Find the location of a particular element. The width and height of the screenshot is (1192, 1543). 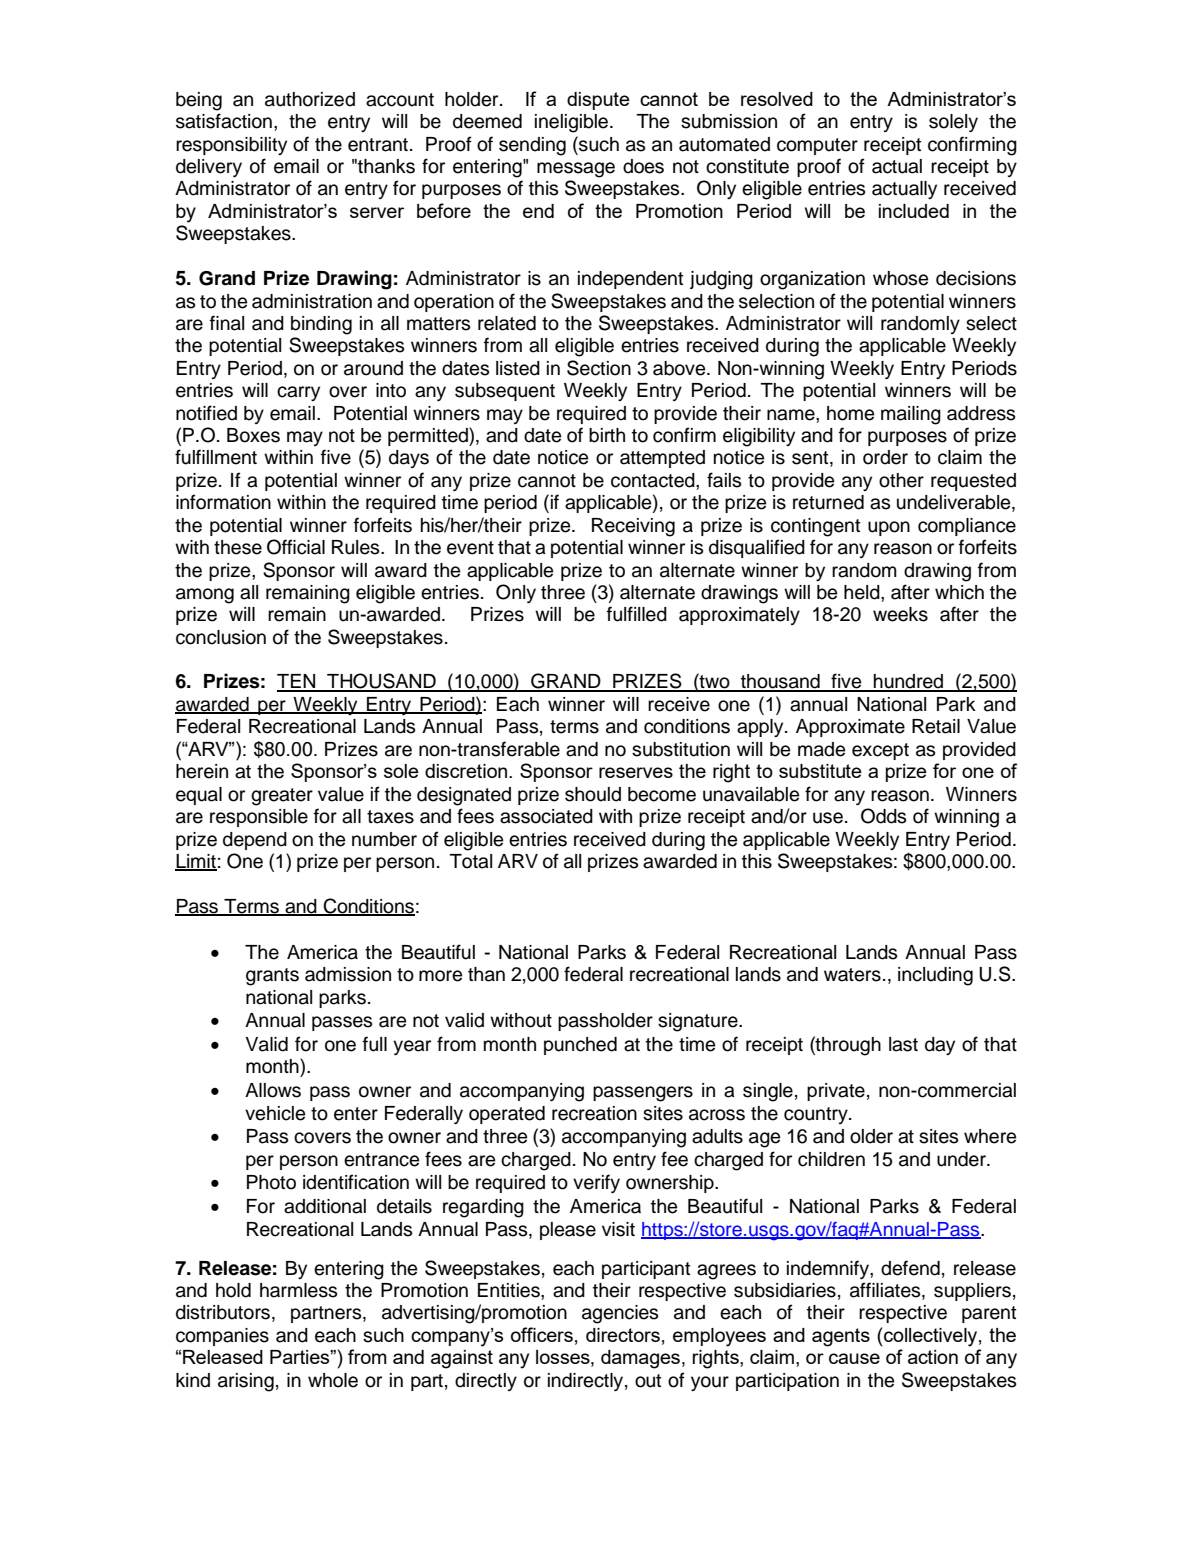

grants is located at coordinates (272, 977).
